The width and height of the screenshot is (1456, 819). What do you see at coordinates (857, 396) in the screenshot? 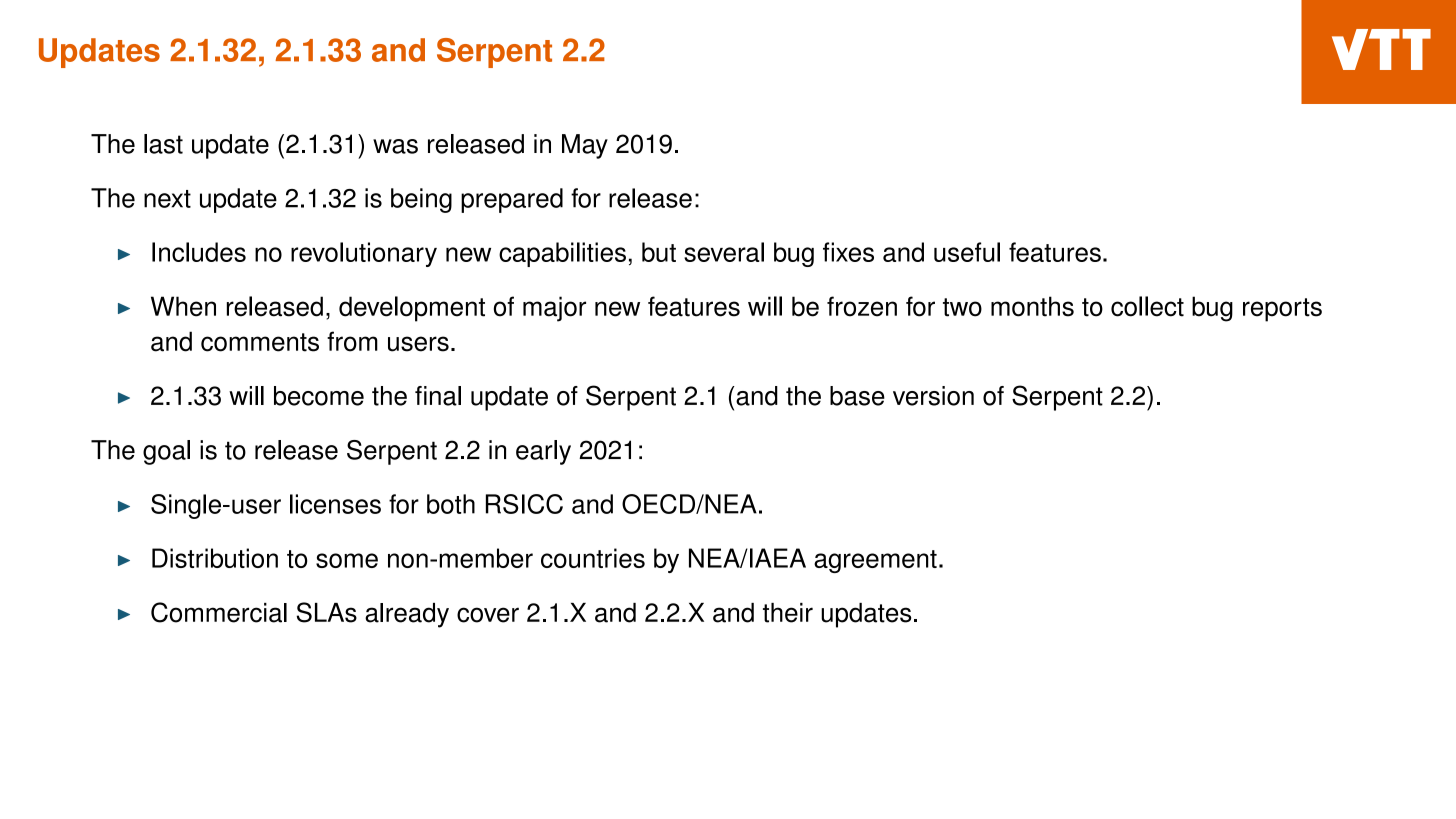
I see `base` at bounding box center [857, 396].
